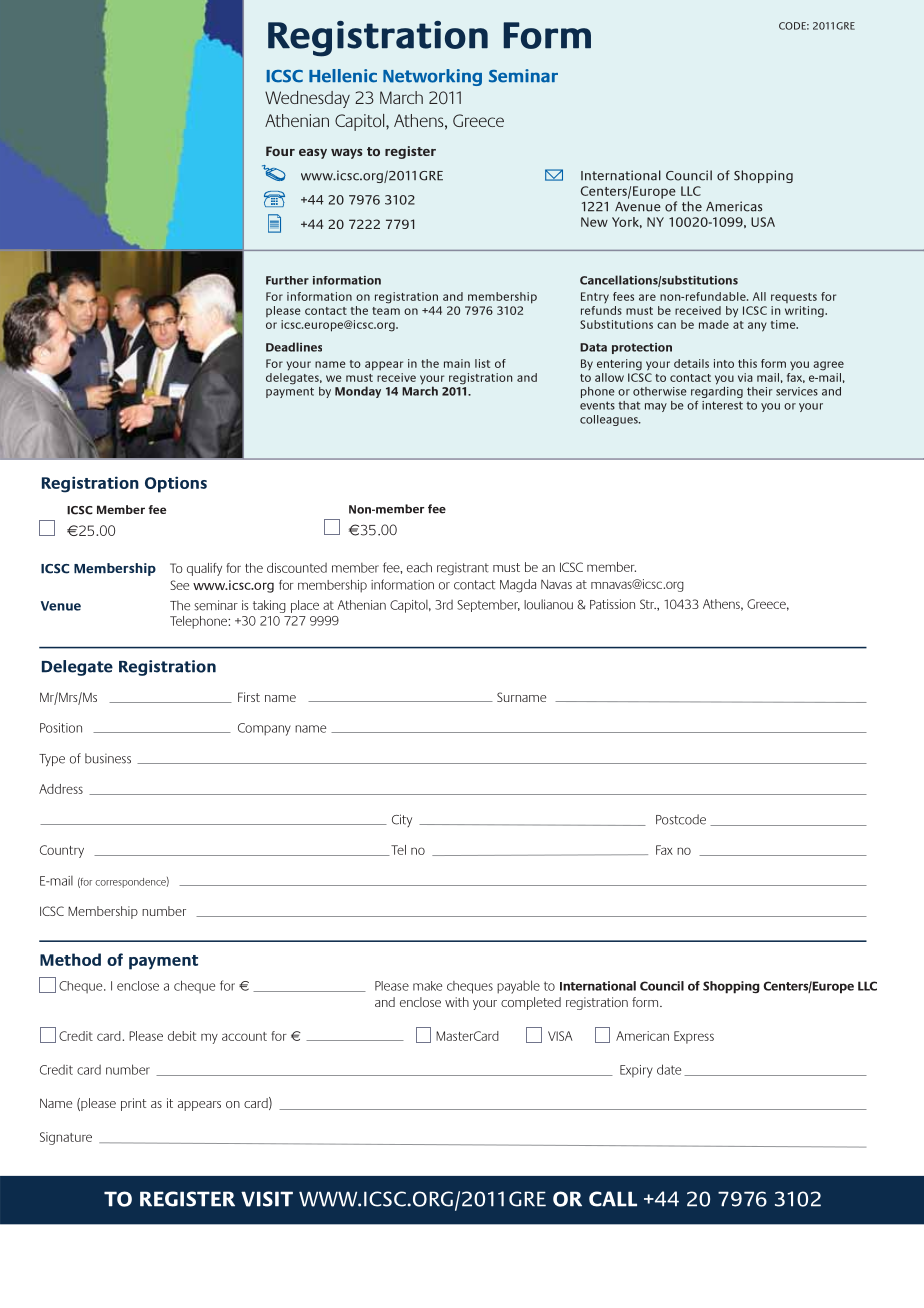 This document has height=1308, width=924. Describe the element at coordinates (402, 820) in the document. I see `City` at that location.
